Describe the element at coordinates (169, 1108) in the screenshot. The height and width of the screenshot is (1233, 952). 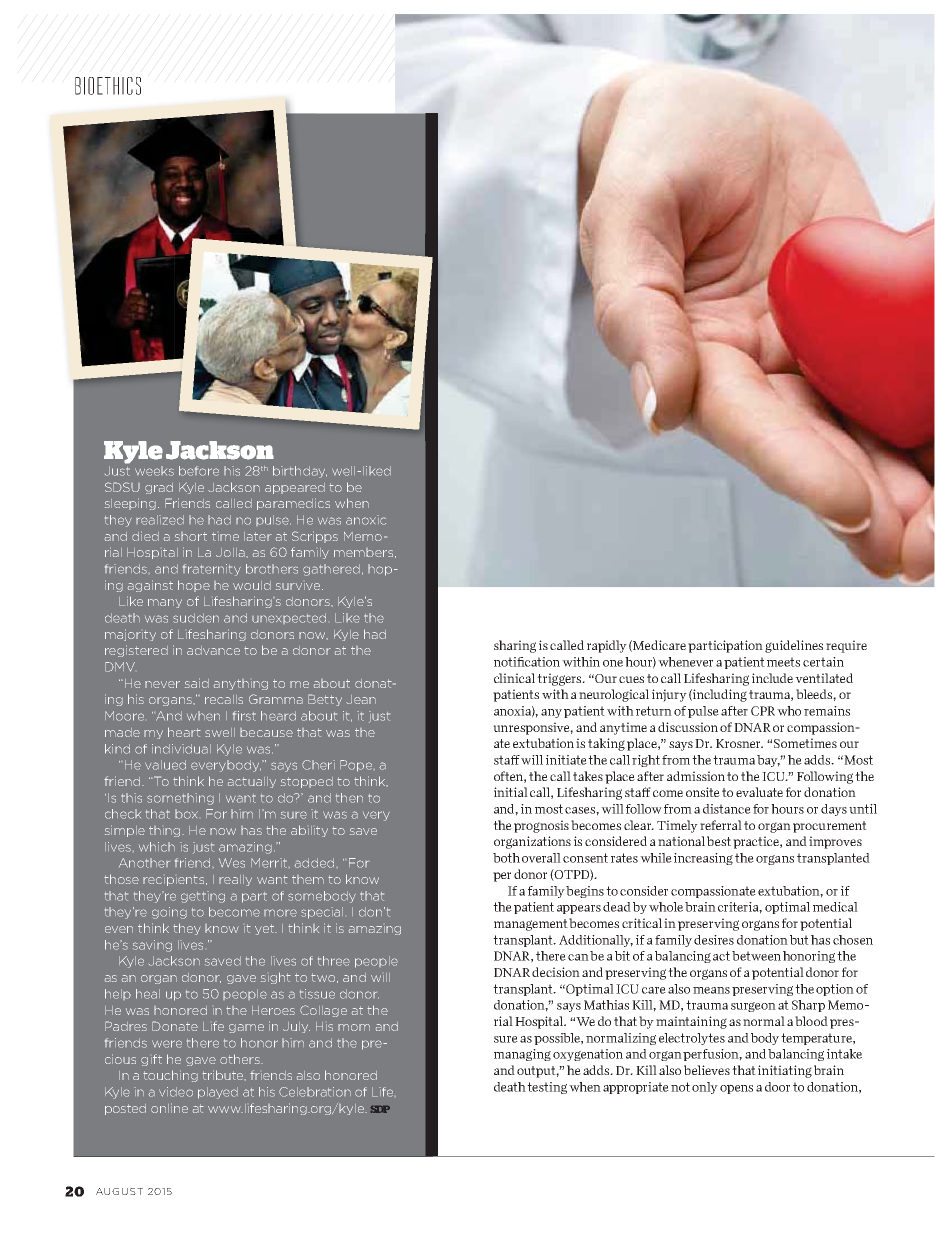
I see `online` at that location.
